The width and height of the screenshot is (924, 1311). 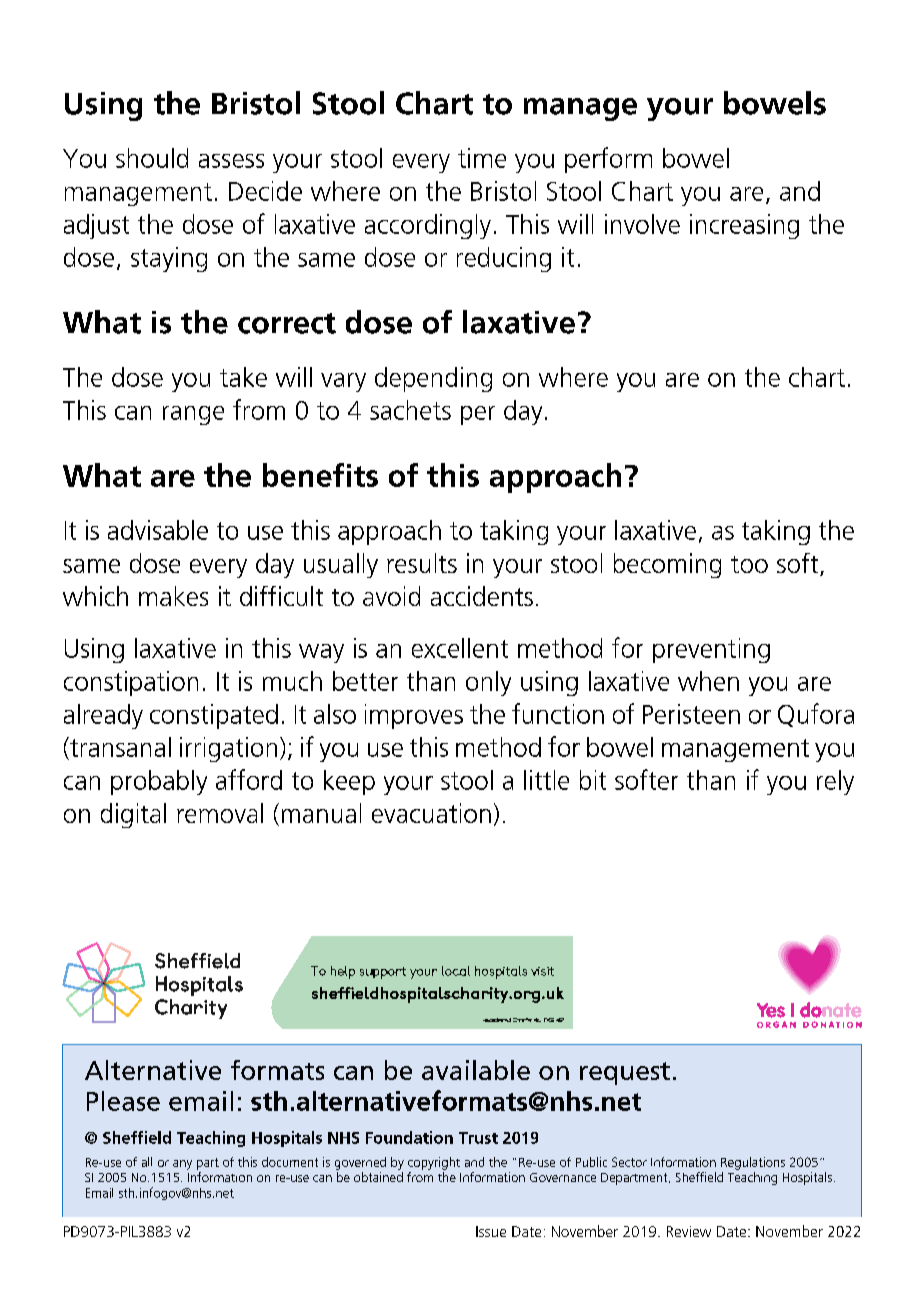 What do you see at coordinates (214, 716) in the screenshot?
I see `constipated` at bounding box center [214, 716].
